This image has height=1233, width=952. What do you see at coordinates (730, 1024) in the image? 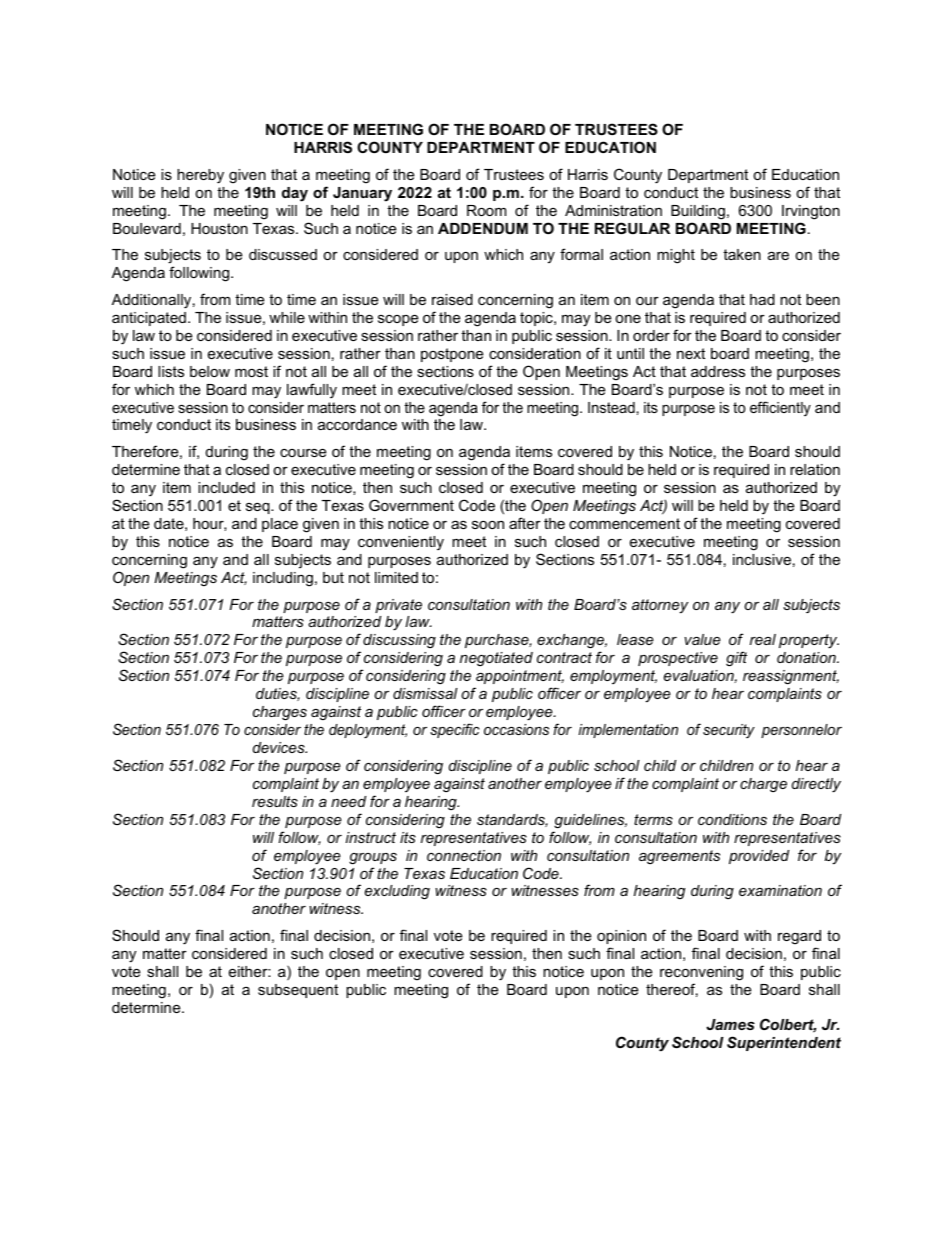
I see `James` at bounding box center [730, 1024].
